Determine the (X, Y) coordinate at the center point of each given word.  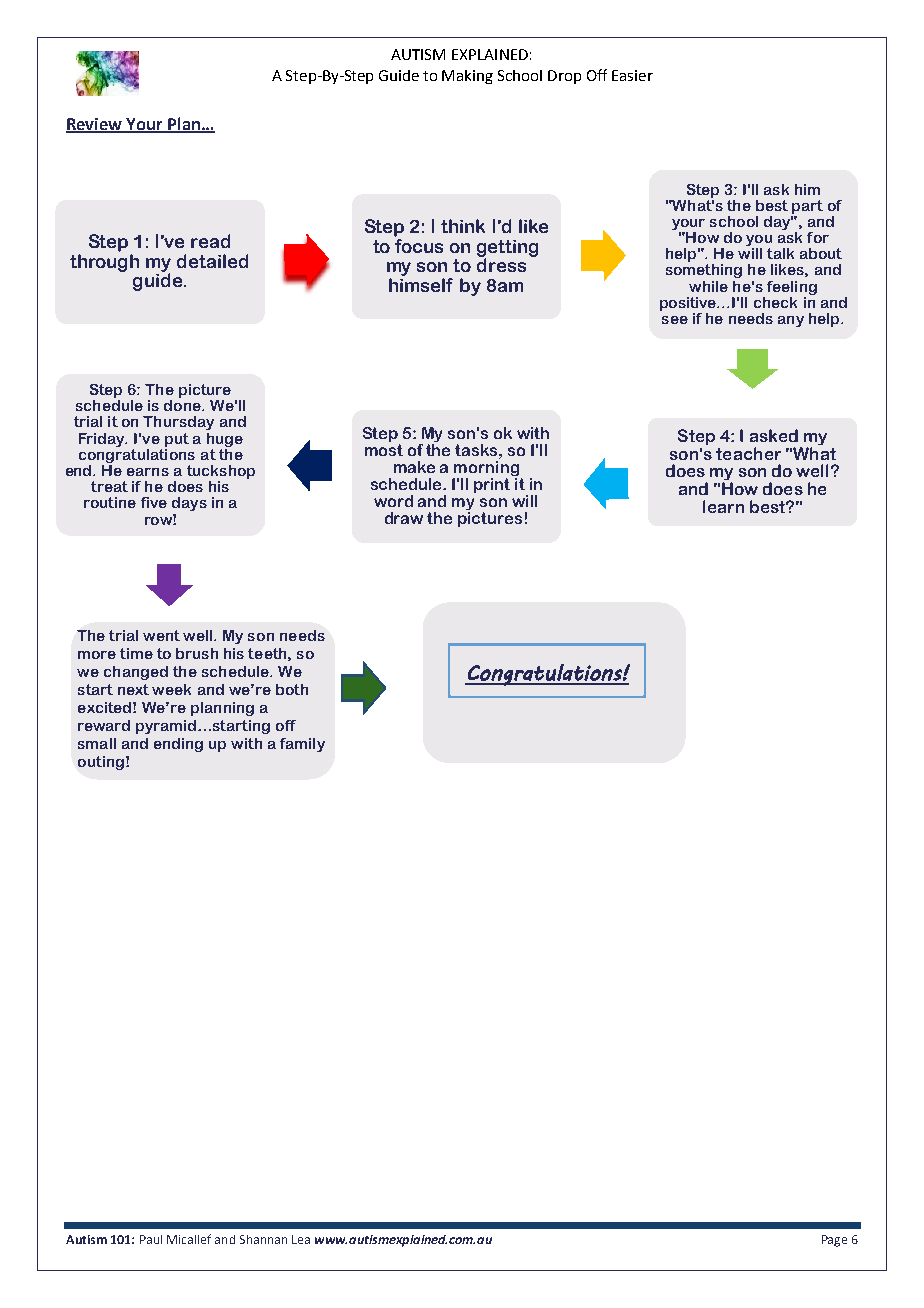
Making (467, 77)
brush (197, 653)
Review (95, 125)
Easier (632, 75)
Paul (151, 1239)
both (292, 689)
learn (723, 506)
